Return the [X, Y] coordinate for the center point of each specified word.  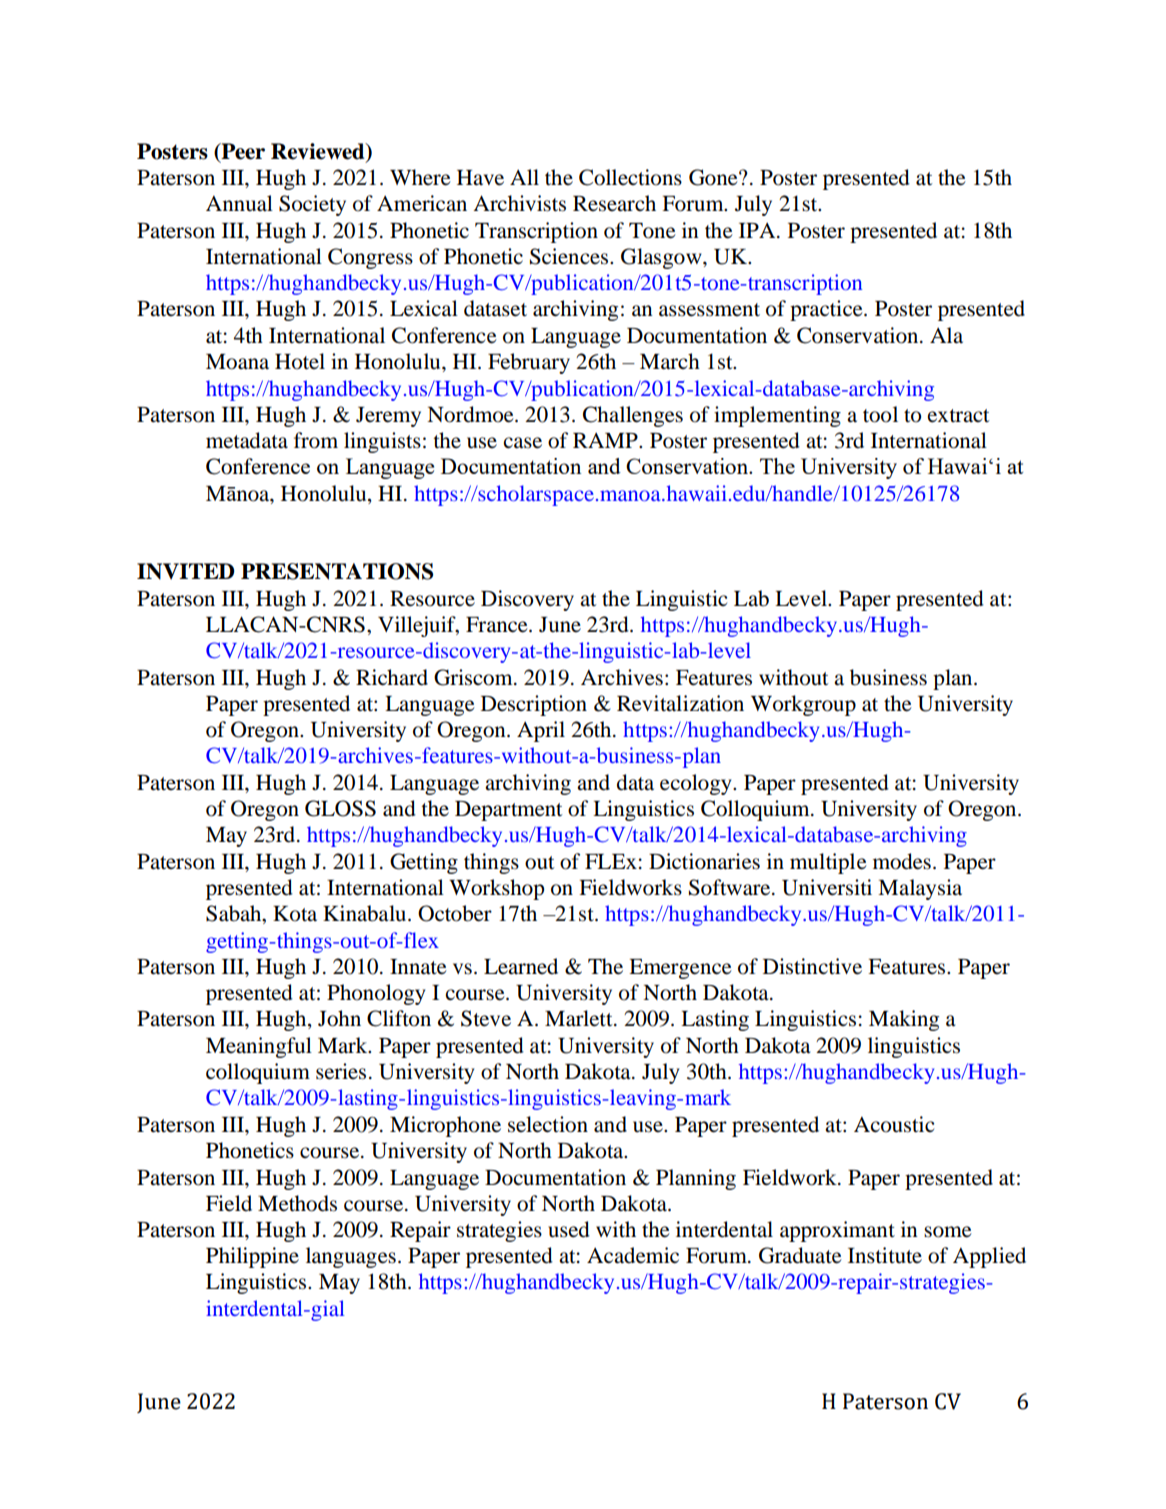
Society [312, 205]
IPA [758, 230]
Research [614, 203]
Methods [297, 1203]
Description [534, 705]
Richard [392, 677]
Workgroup [803, 705]
